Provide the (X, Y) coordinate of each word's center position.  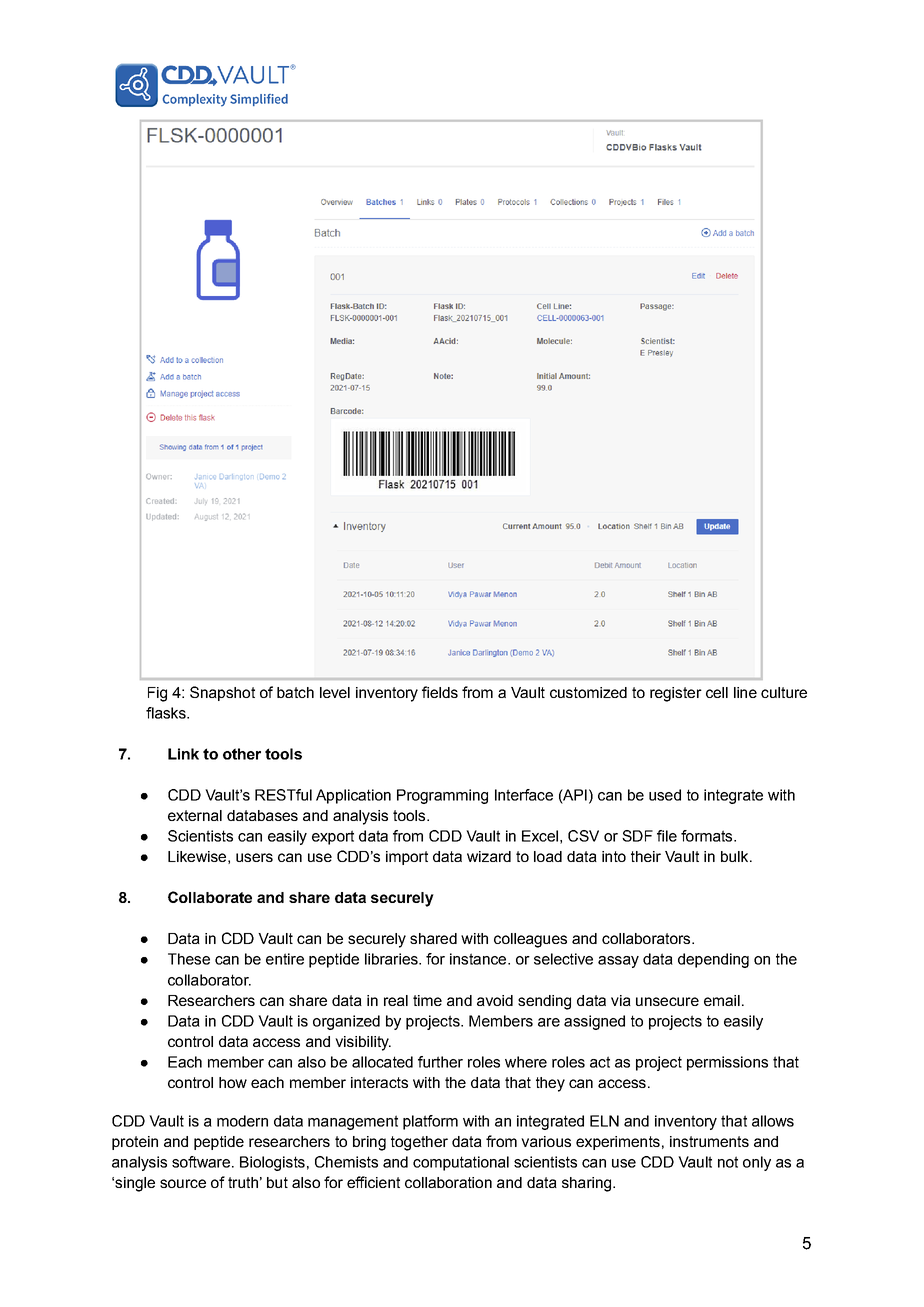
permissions (727, 1063)
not (728, 1162)
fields (440, 692)
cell (717, 692)
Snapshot (222, 693)
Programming (442, 796)
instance (479, 959)
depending (713, 960)
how (233, 1082)
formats (708, 836)
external (195, 815)
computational (461, 1163)
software (201, 1162)
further (440, 1062)
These (189, 959)
